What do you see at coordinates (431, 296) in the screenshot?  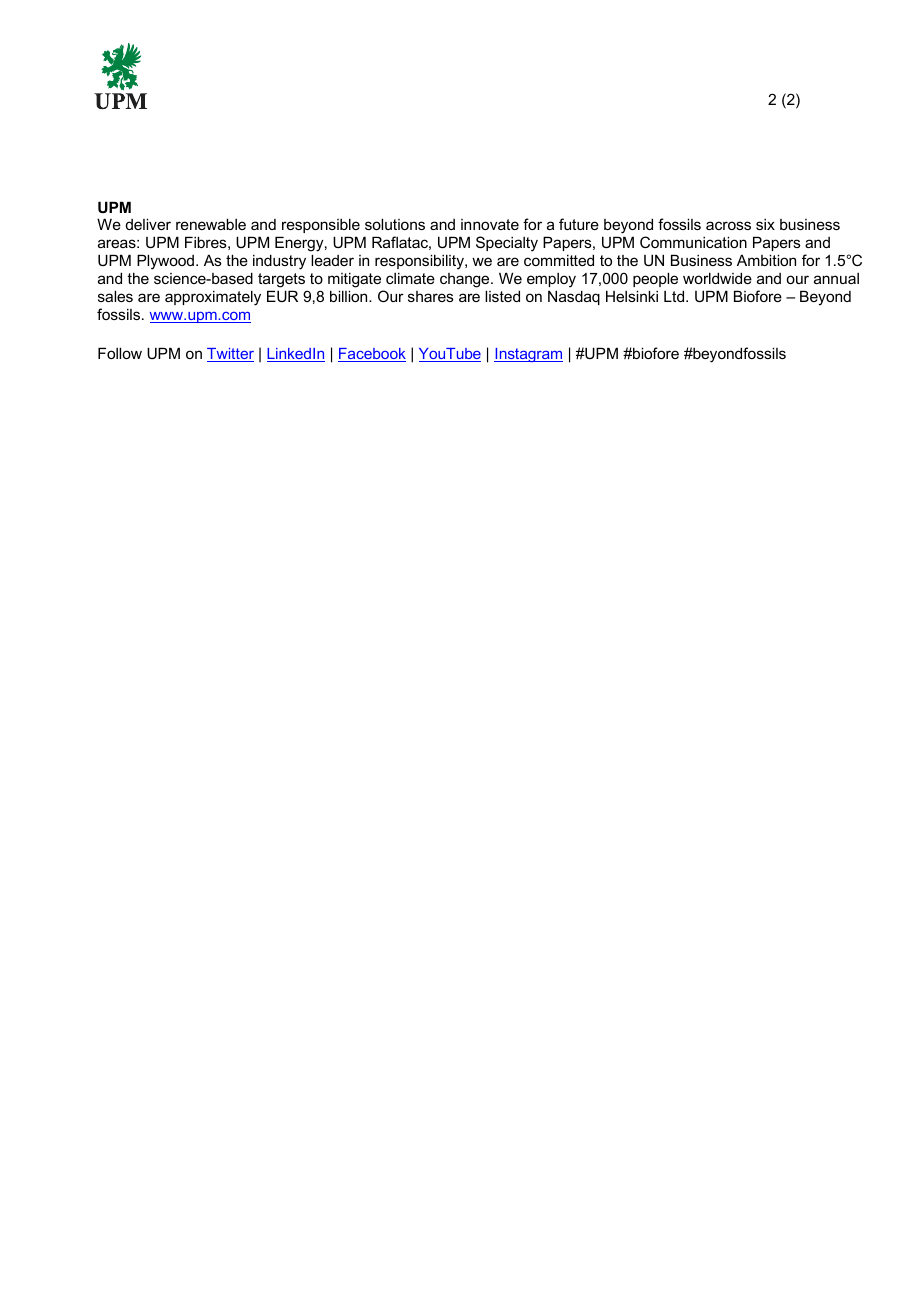 I see `shares` at bounding box center [431, 296].
